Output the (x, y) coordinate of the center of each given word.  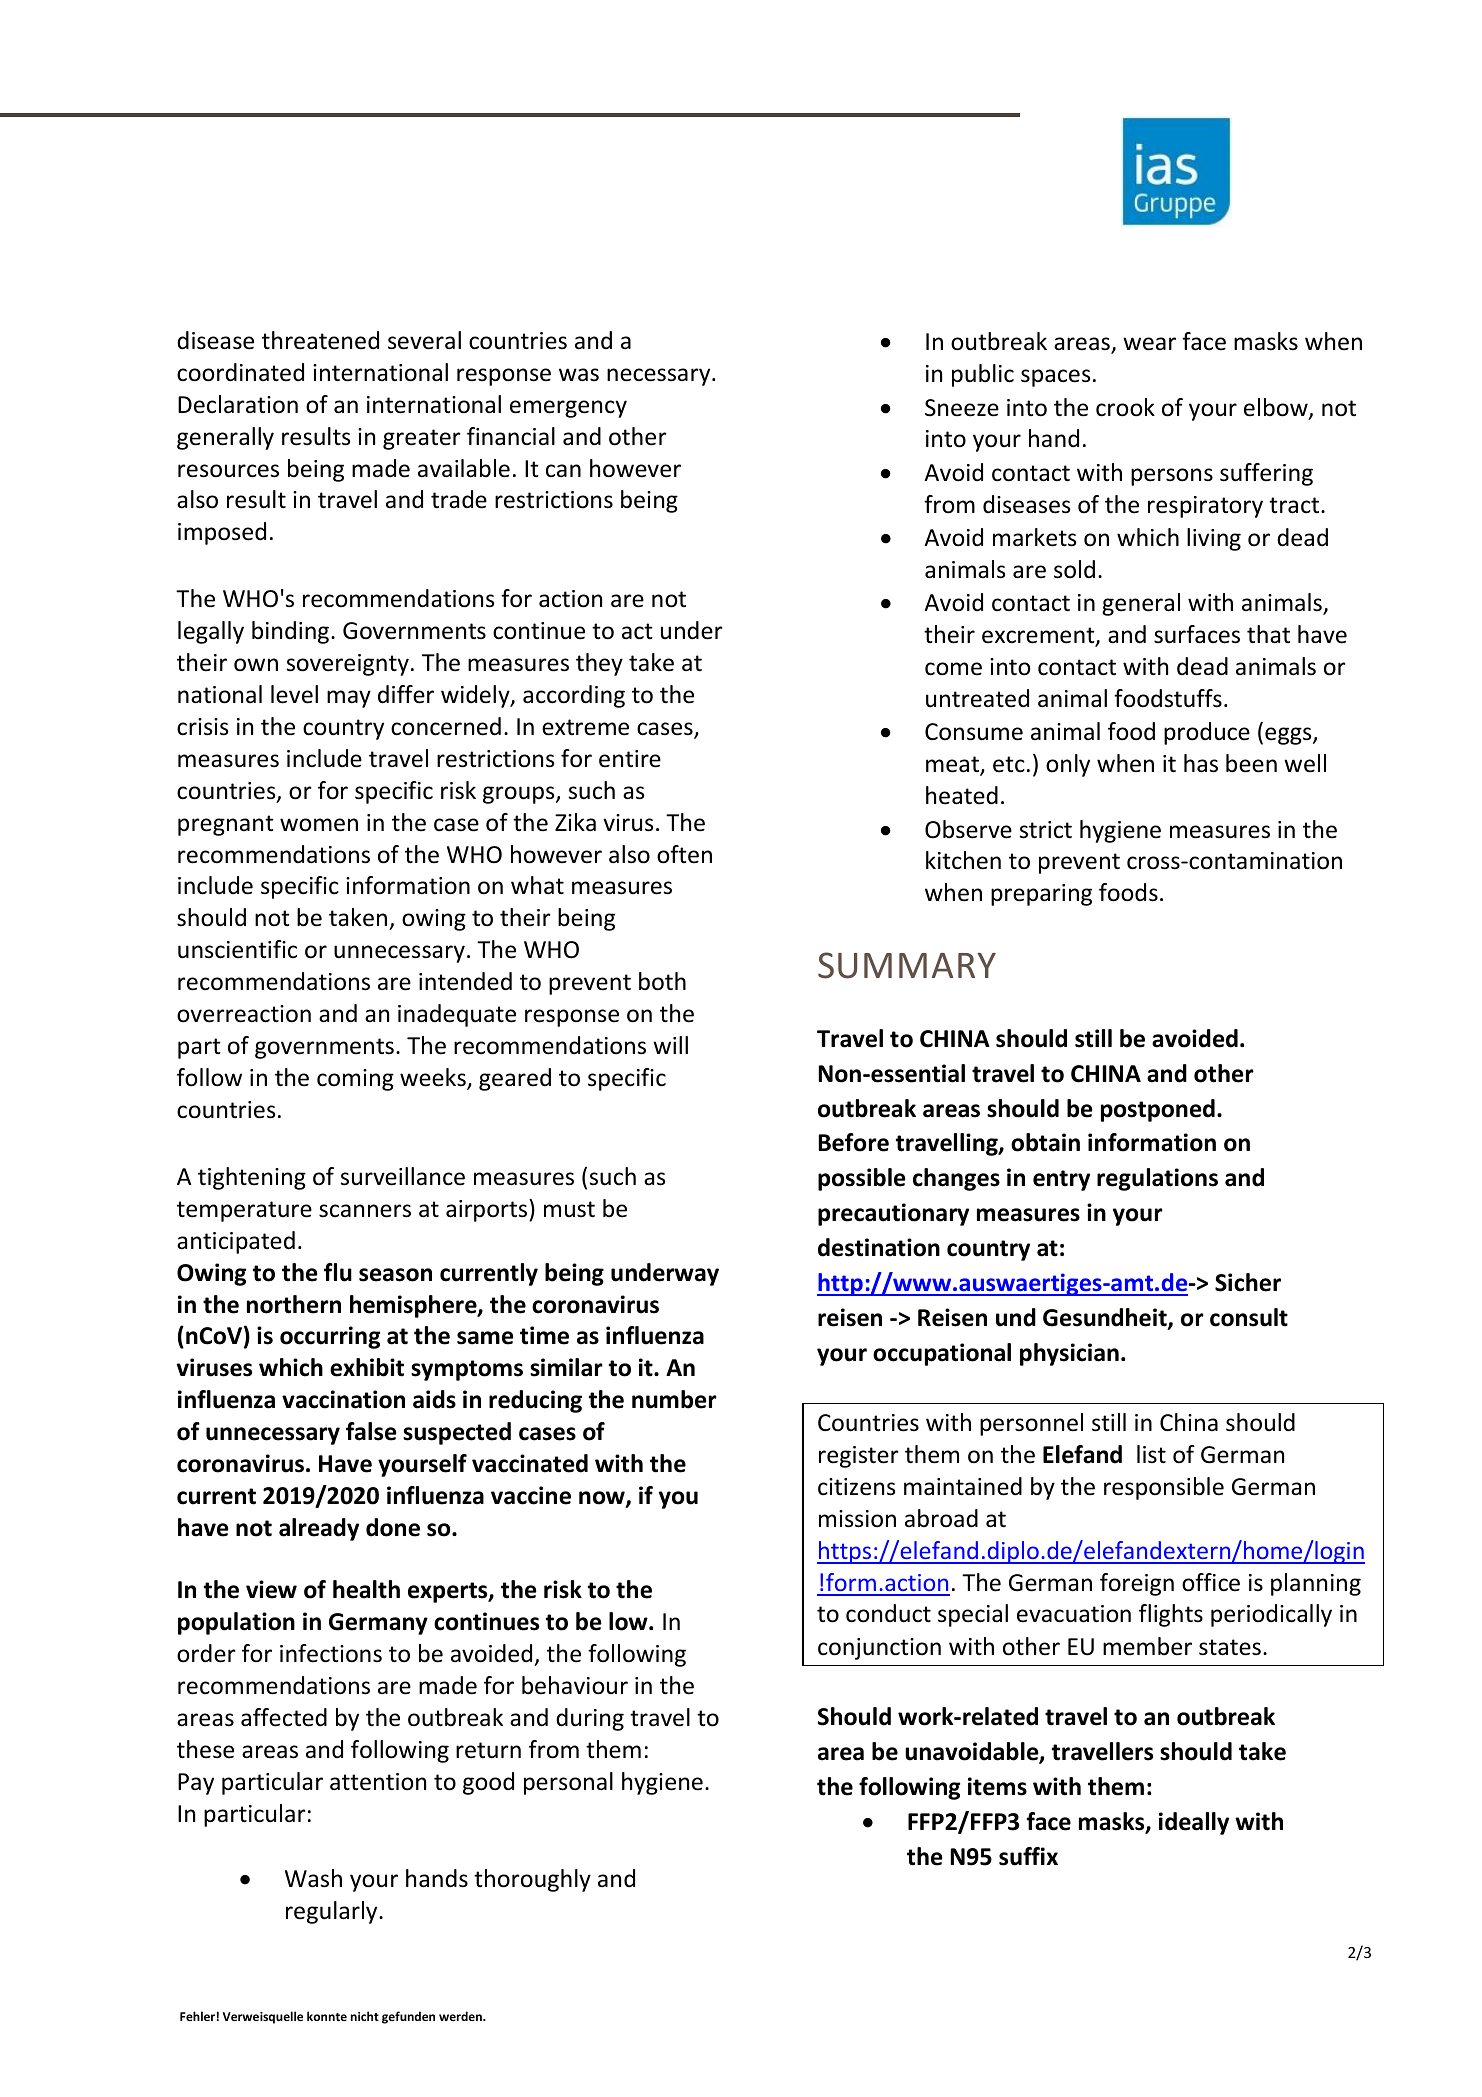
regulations (1157, 1179)
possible (861, 1179)
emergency (568, 409)
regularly (333, 1912)
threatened (320, 340)
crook (1125, 407)
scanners (365, 1211)
